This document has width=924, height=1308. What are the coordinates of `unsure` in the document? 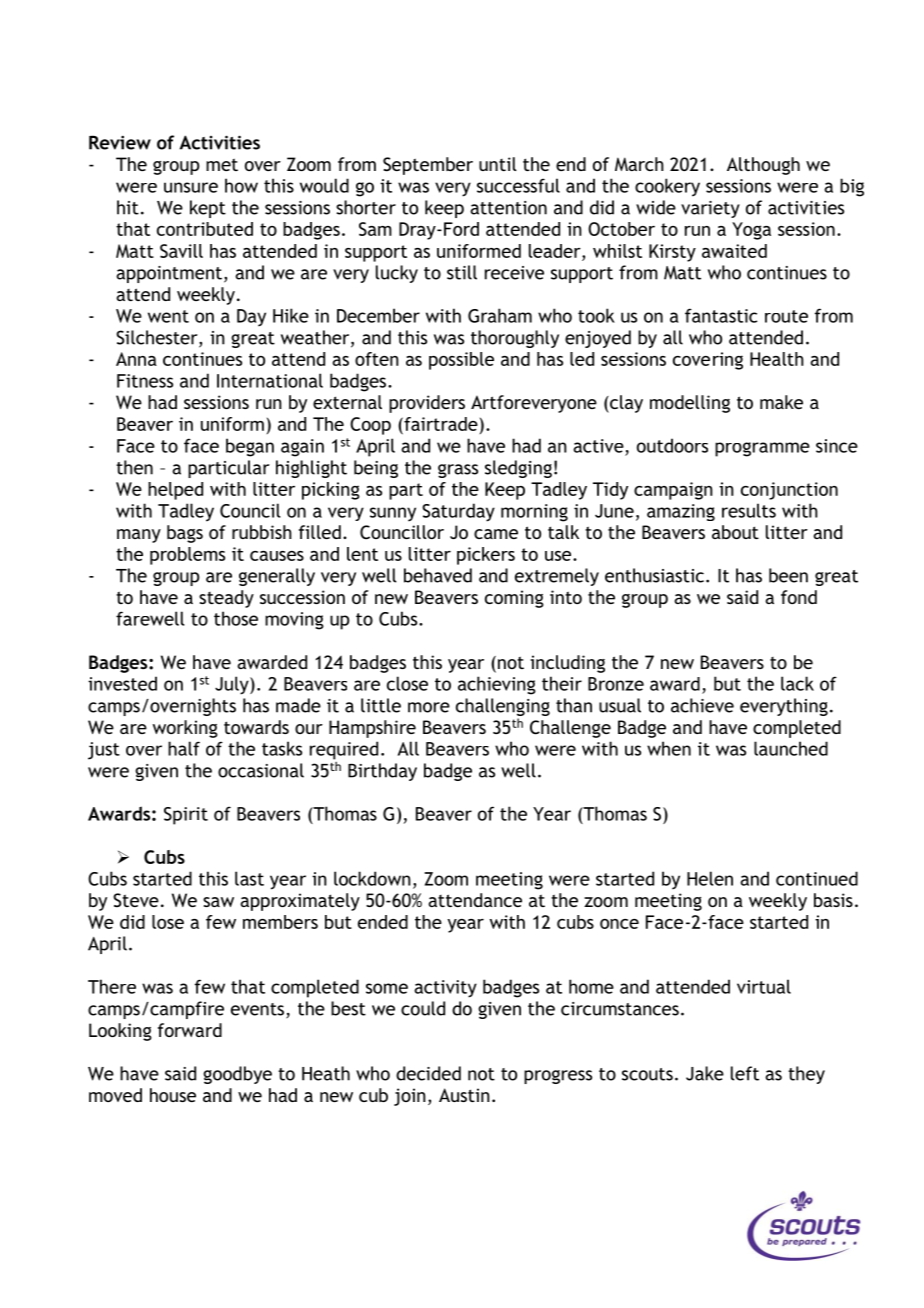 It's located at (191, 187).
